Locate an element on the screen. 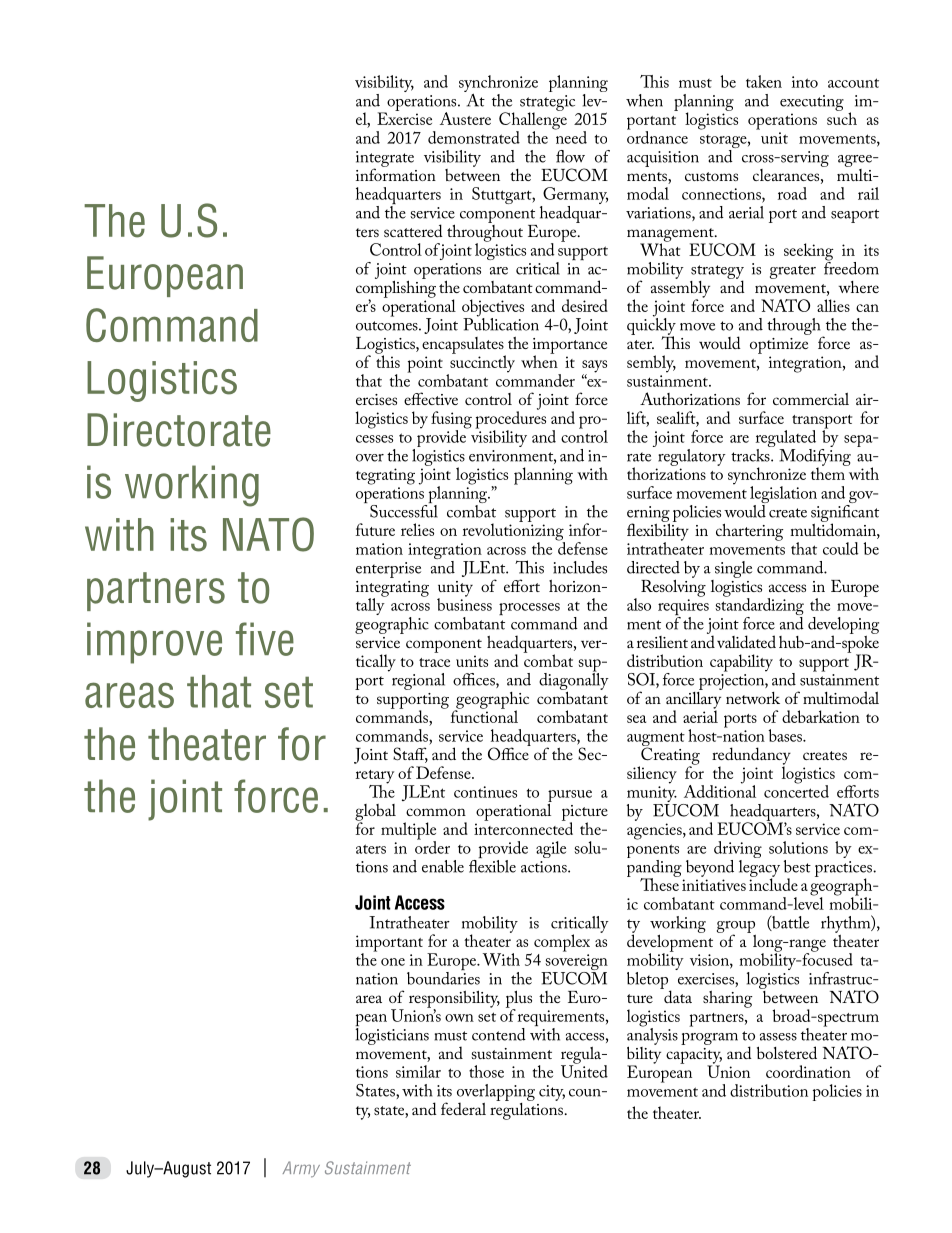 The height and width of the screenshot is (1233, 952). concerted is located at coordinates (796, 790).
